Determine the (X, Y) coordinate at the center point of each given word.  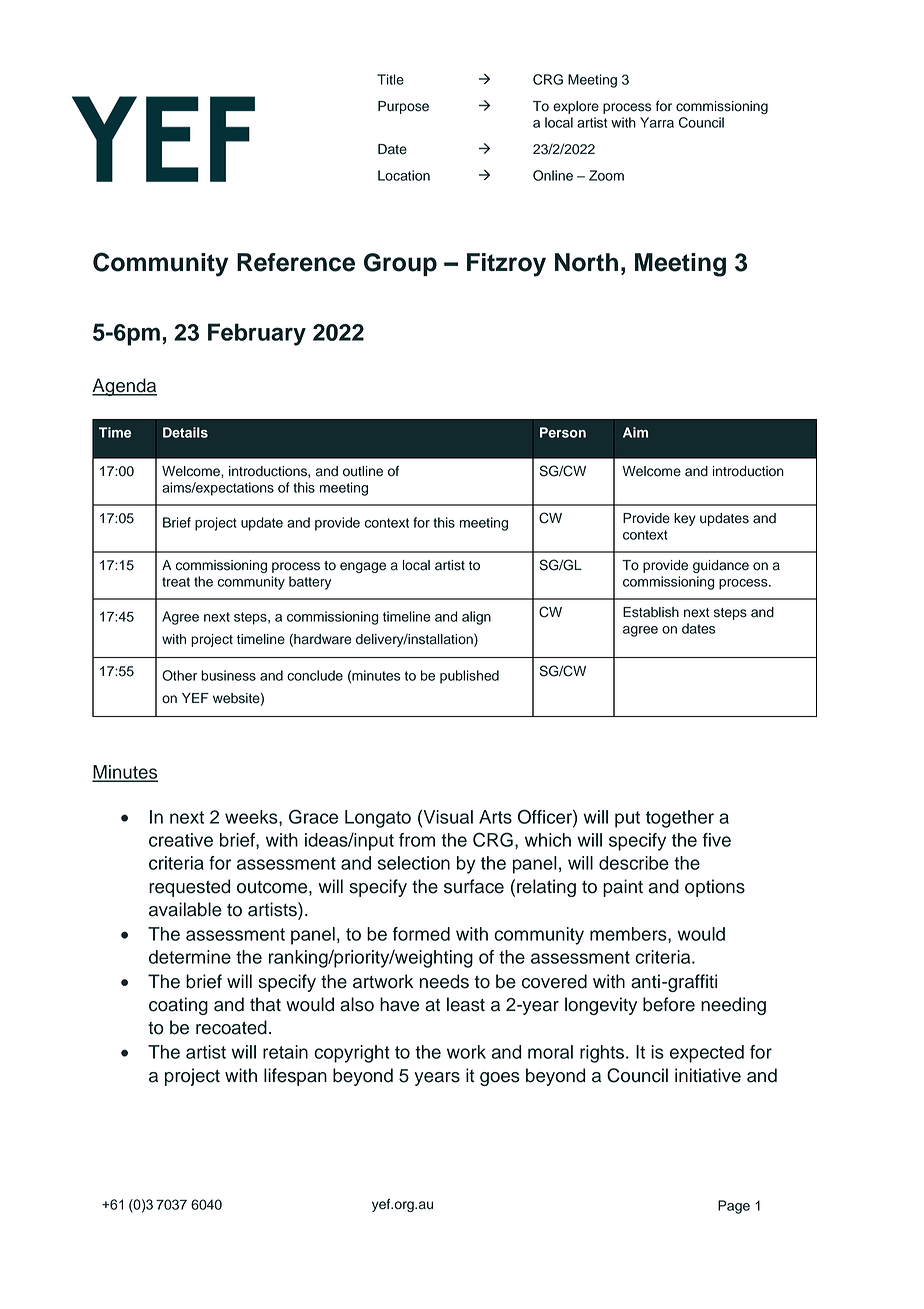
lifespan (295, 1077)
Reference (296, 262)
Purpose (403, 107)
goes (500, 1079)
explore (576, 107)
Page (734, 1207)
